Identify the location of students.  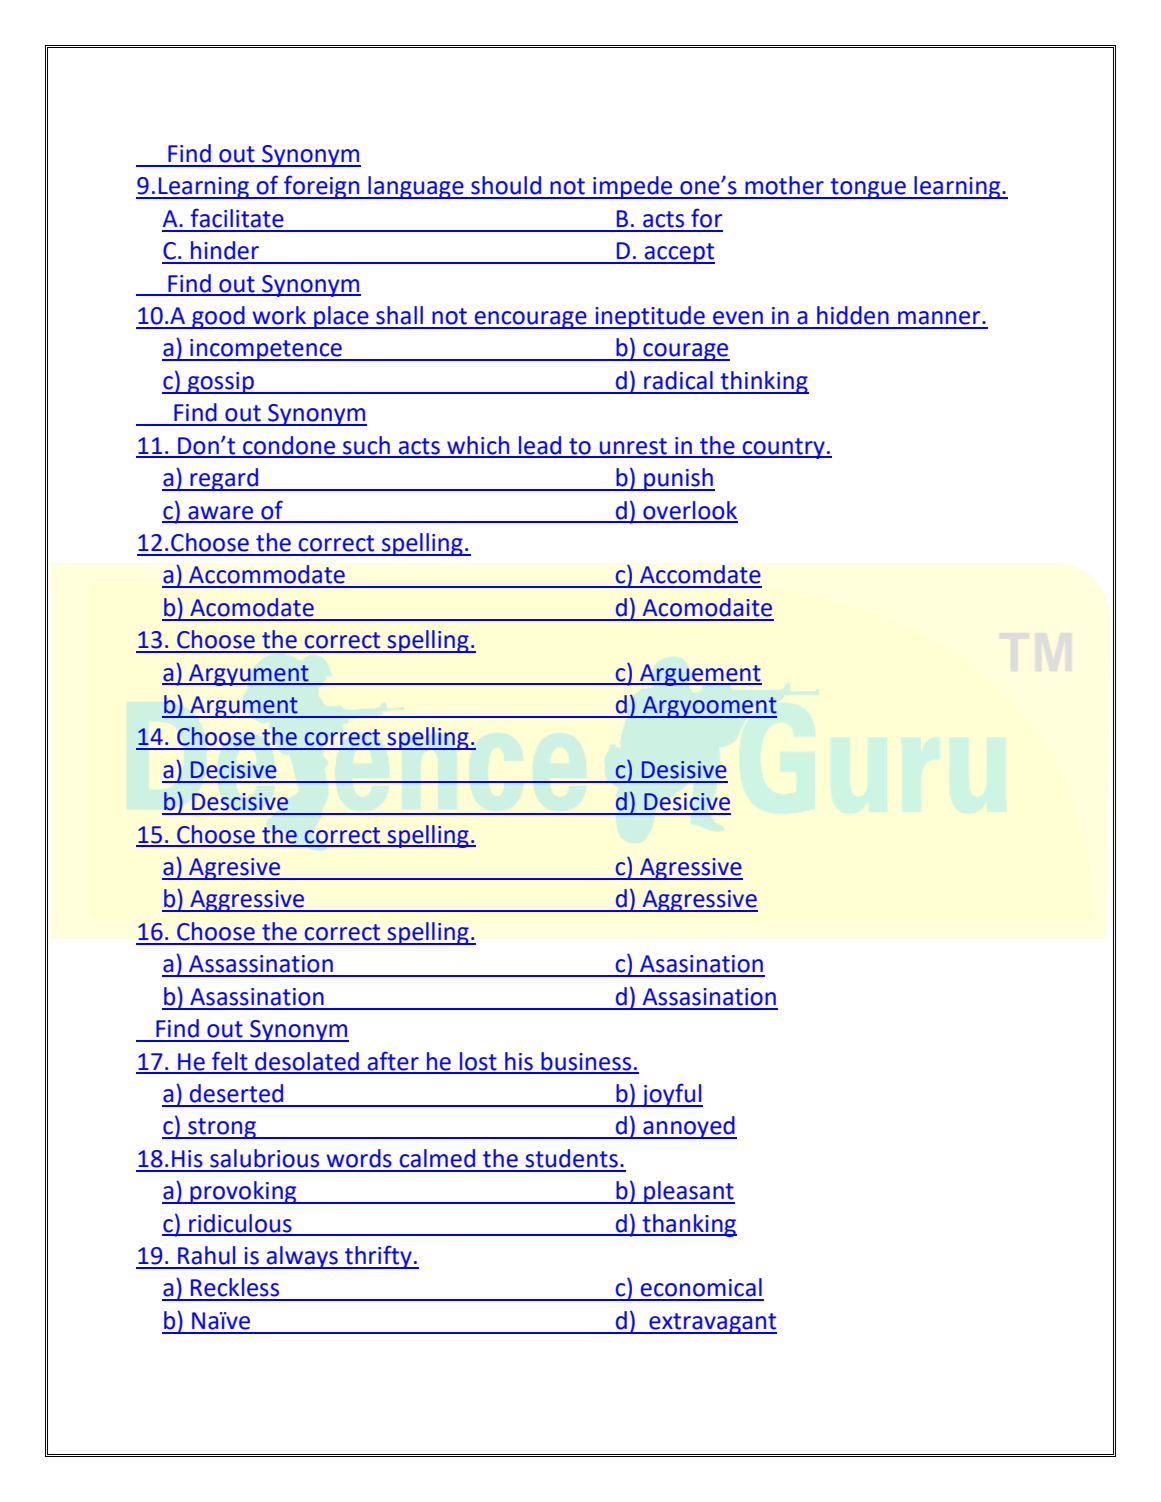
(571, 1158).
